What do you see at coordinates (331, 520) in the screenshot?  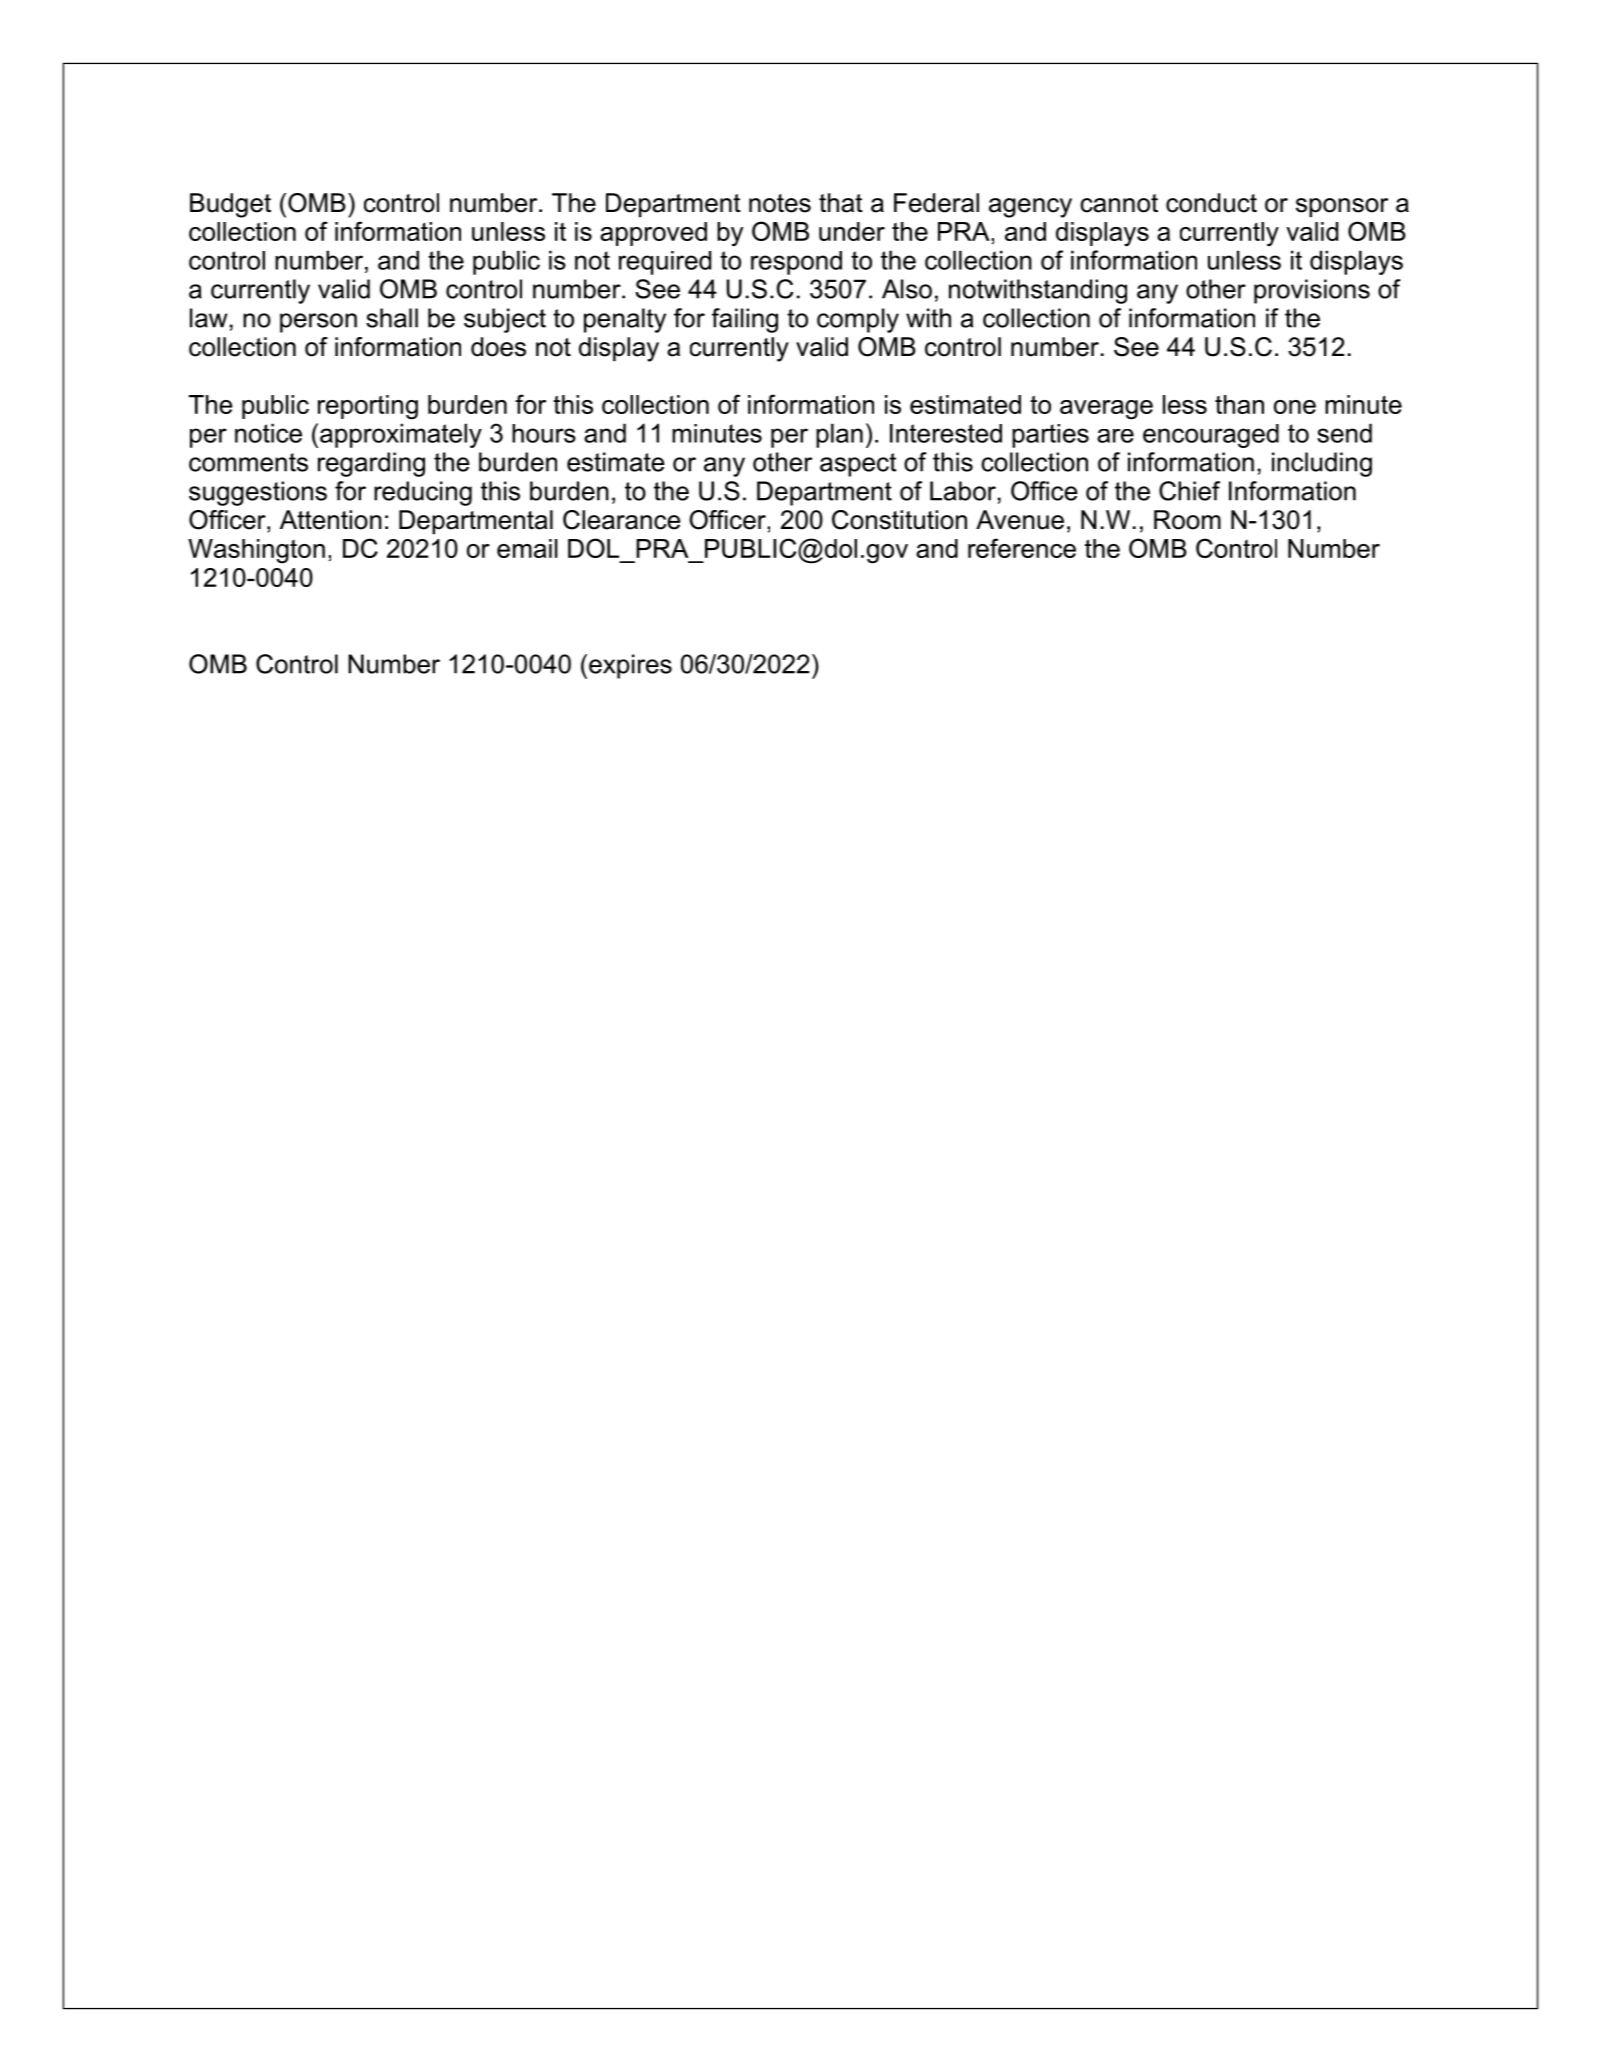 I see `Attention` at bounding box center [331, 520].
